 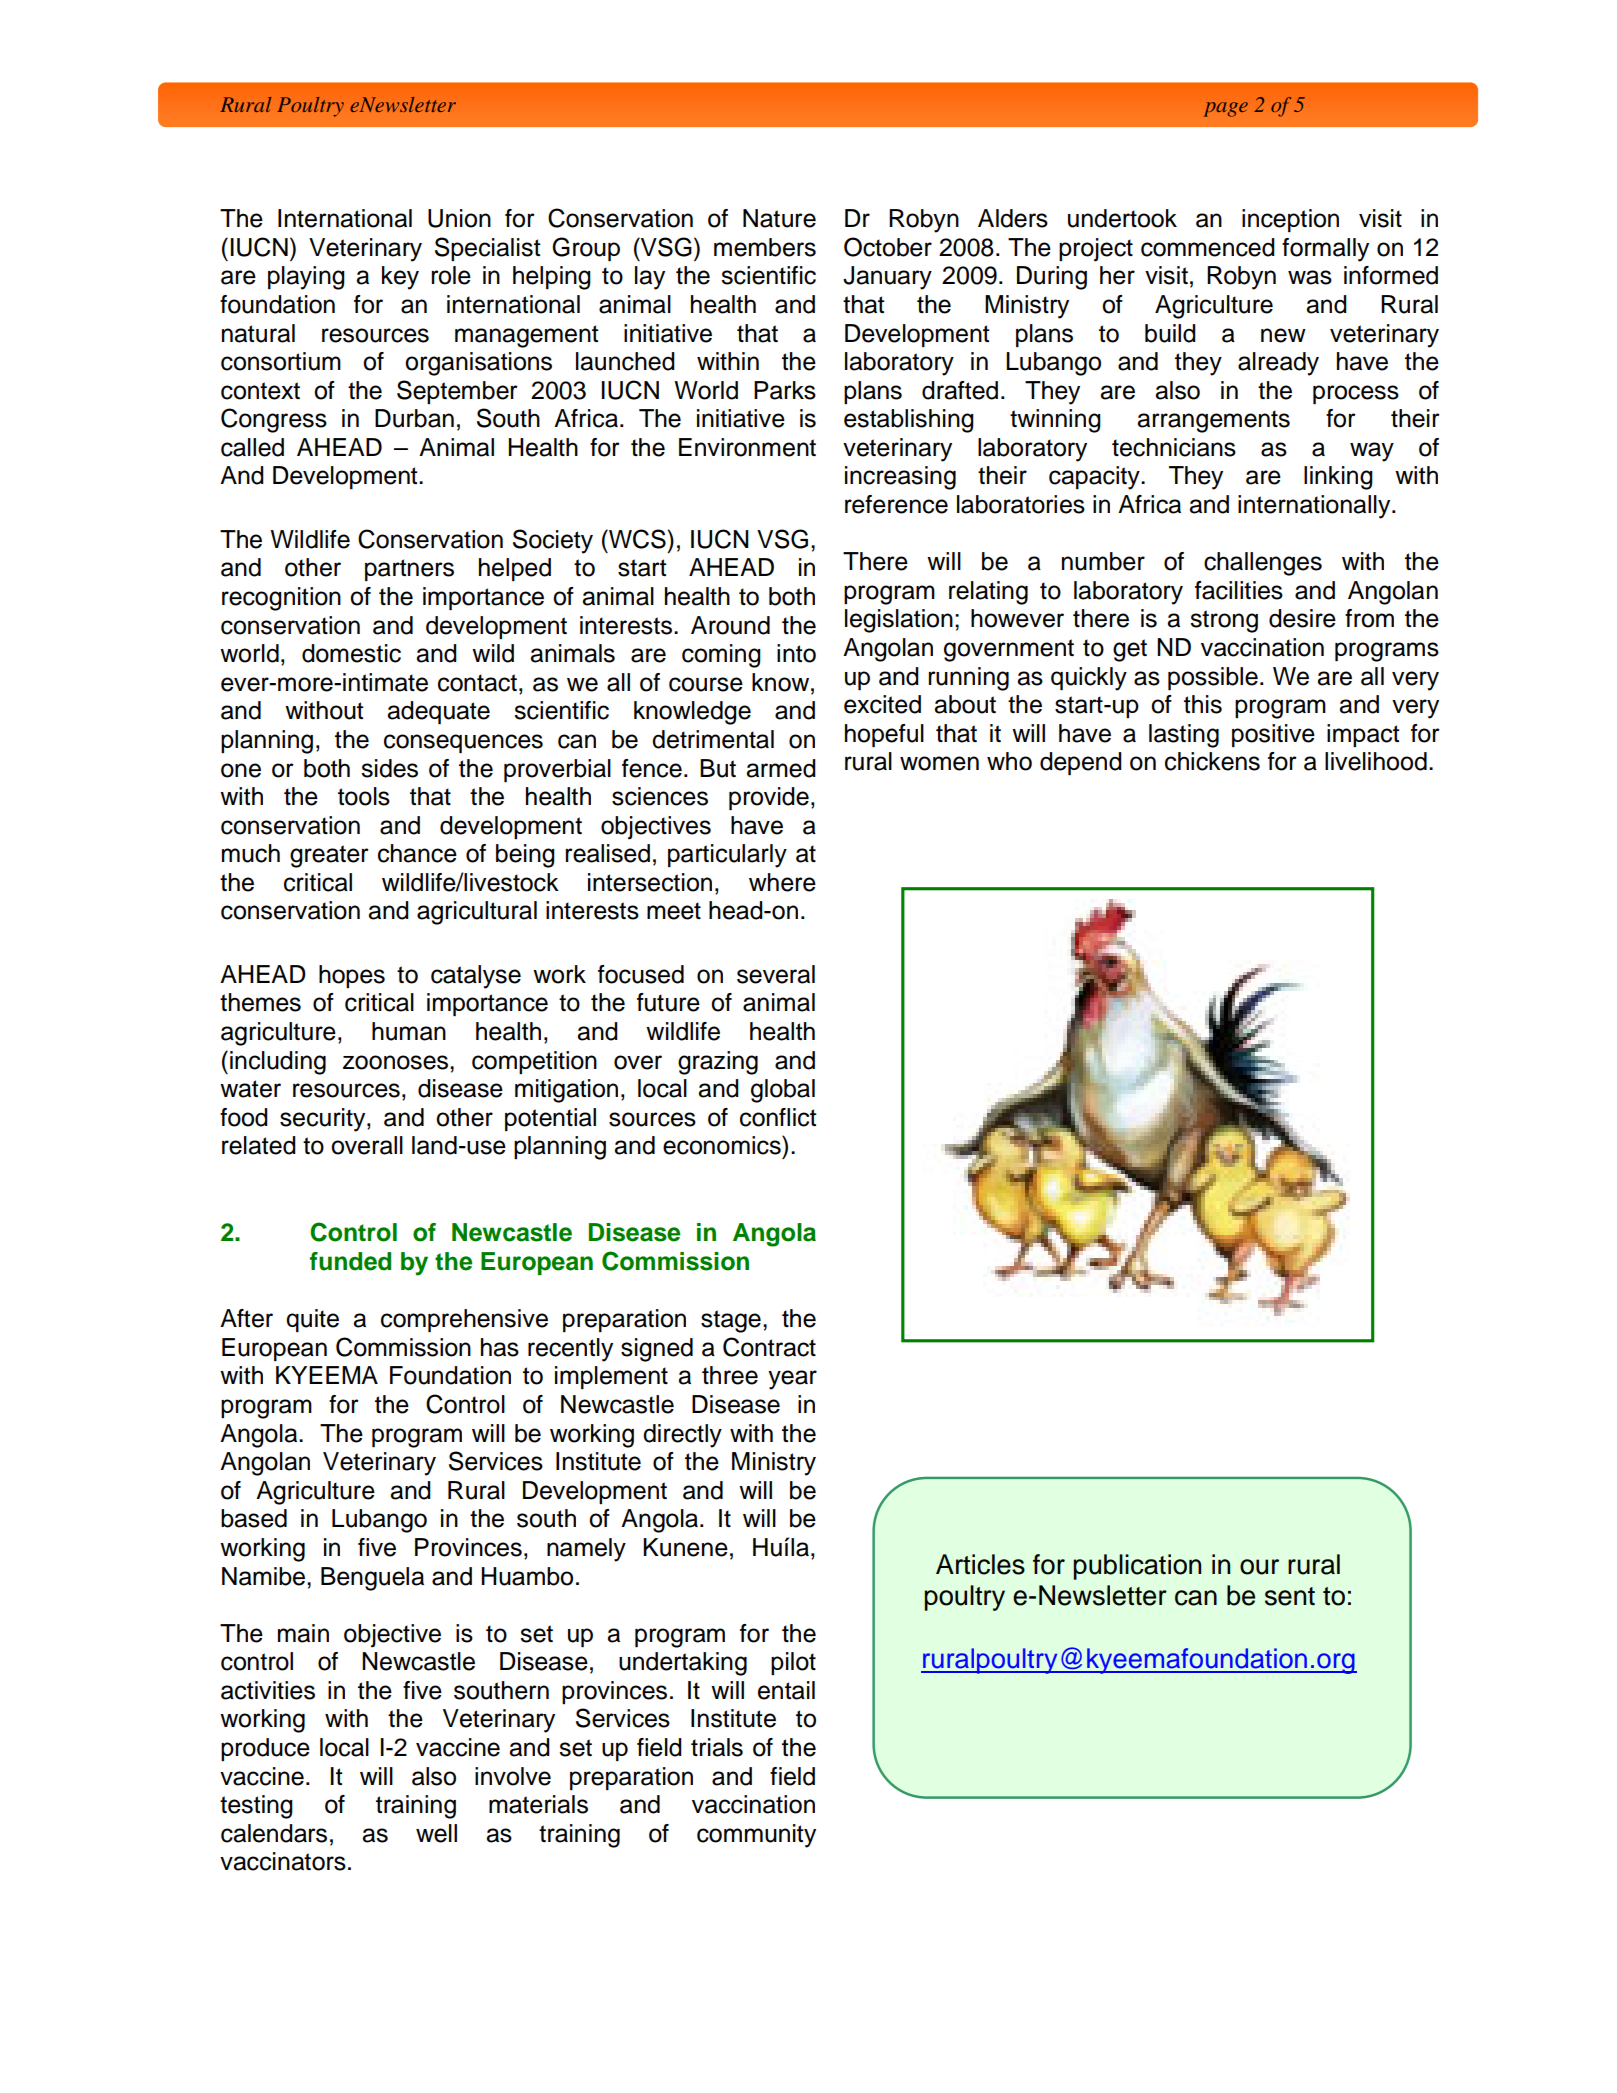 I want to click on positive, so click(x=1273, y=735).
